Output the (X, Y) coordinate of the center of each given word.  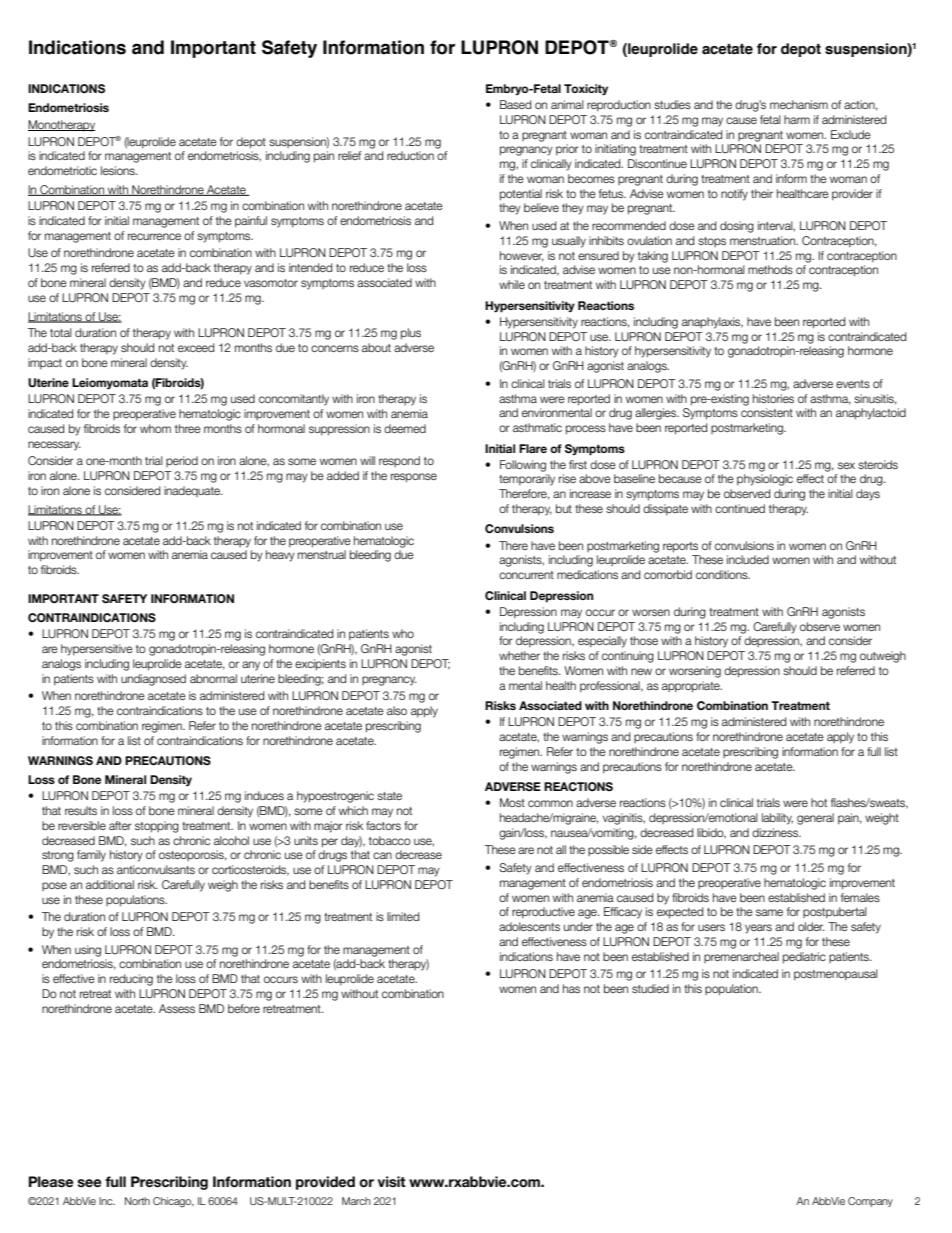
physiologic (765, 480)
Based (515, 104)
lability (777, 819)
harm (797, 119)
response (414, 478)
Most (512, 802)
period (182, 461)
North (137, 1201)
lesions (119, 170)
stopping (157, 827)
